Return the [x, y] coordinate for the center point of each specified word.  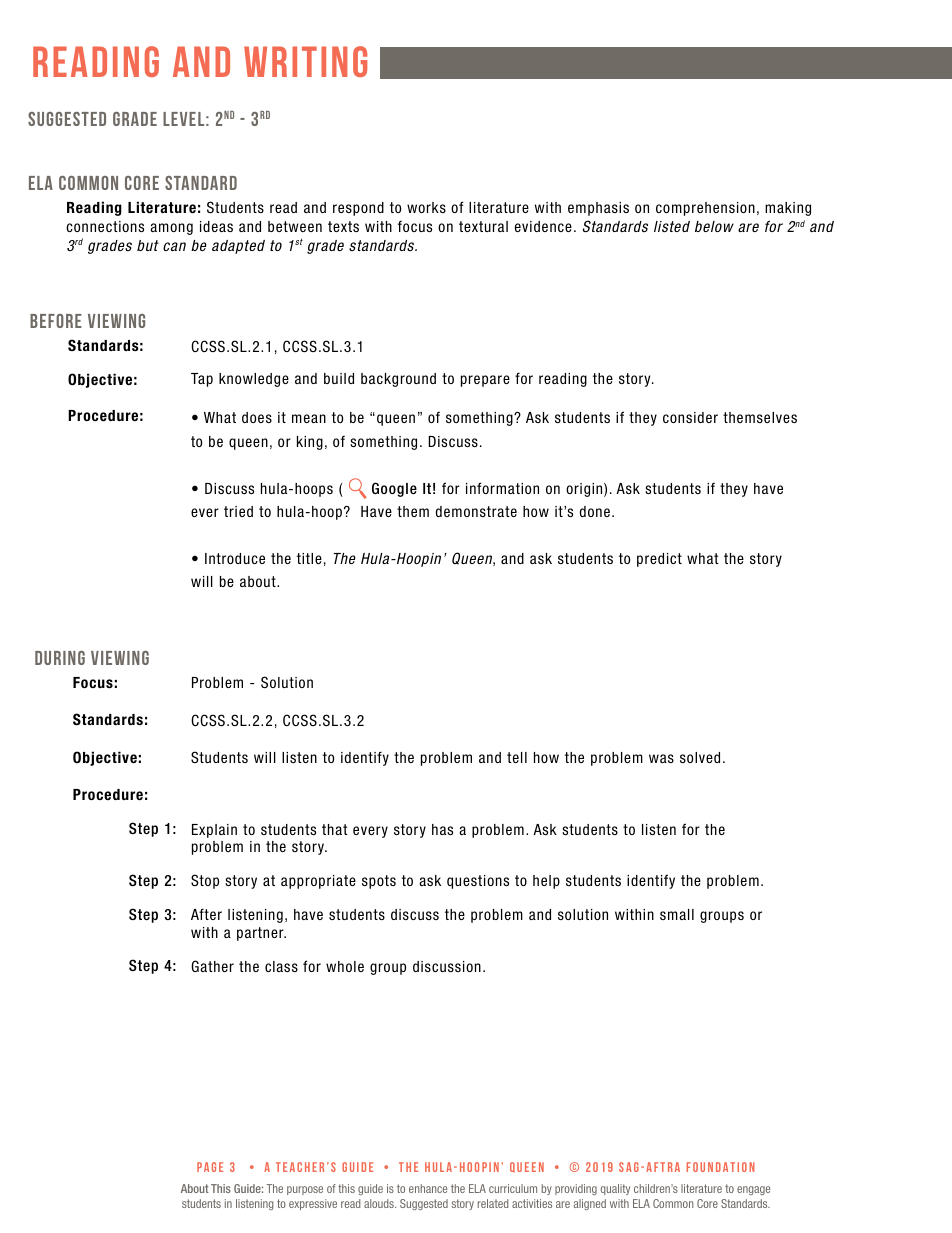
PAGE [210, 1167]
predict [659, 560]
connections [105, 226]
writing [305, 61]
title [309, 558]
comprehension [705, 209]
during [60, 658]
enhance [428, 1188]
